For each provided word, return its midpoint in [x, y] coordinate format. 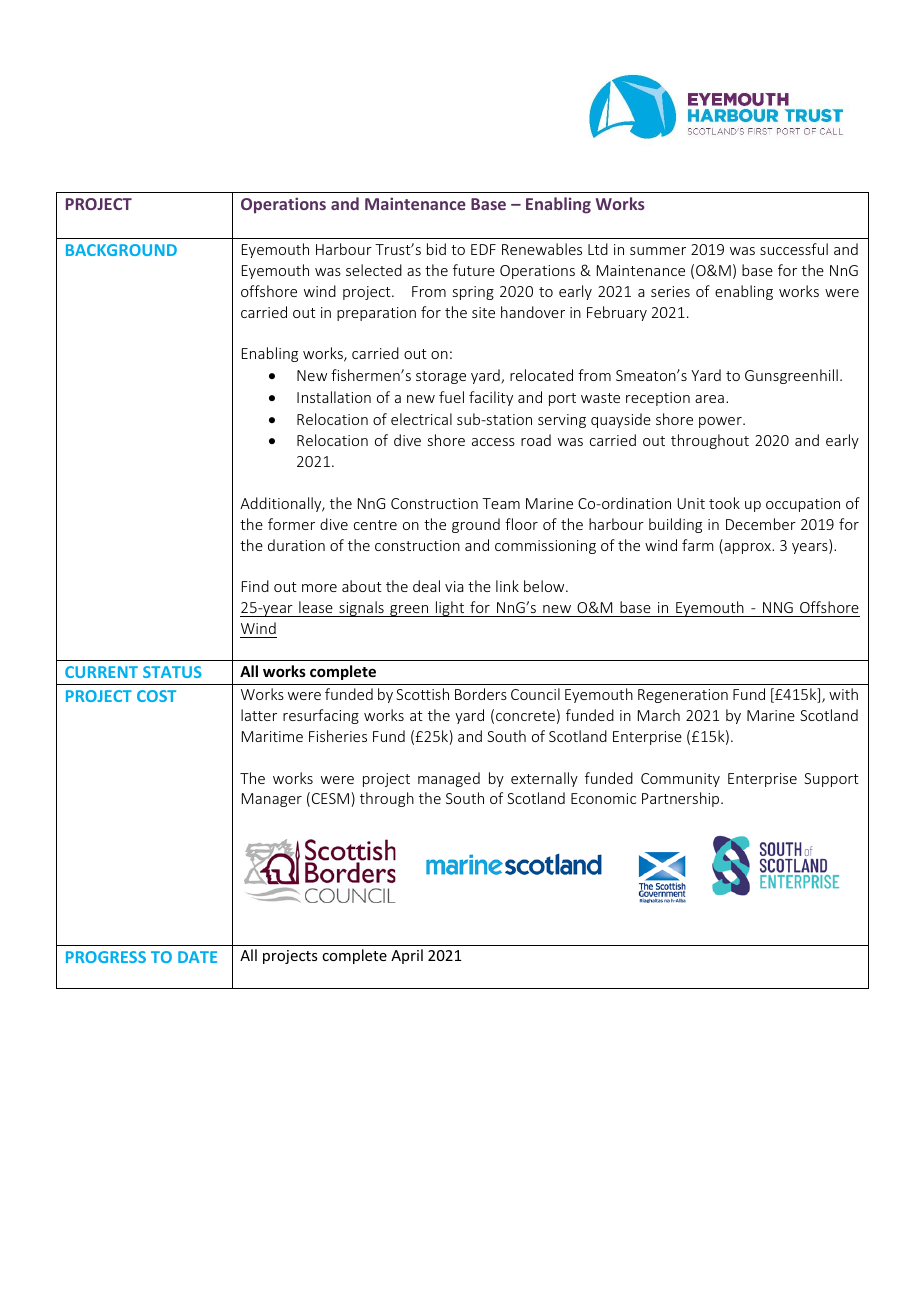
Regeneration [683, 696]
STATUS [172, 672]
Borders [481, 694]
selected [374, 270]
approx [747, 548]
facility [491, 398]
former [291, 524]
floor [521, 524]
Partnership [682, 799]
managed [449, 779]
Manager [272, 800]
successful [794, 249]
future [474, 270]
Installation [334, 397]
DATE [197, 957]
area [709, 399]
